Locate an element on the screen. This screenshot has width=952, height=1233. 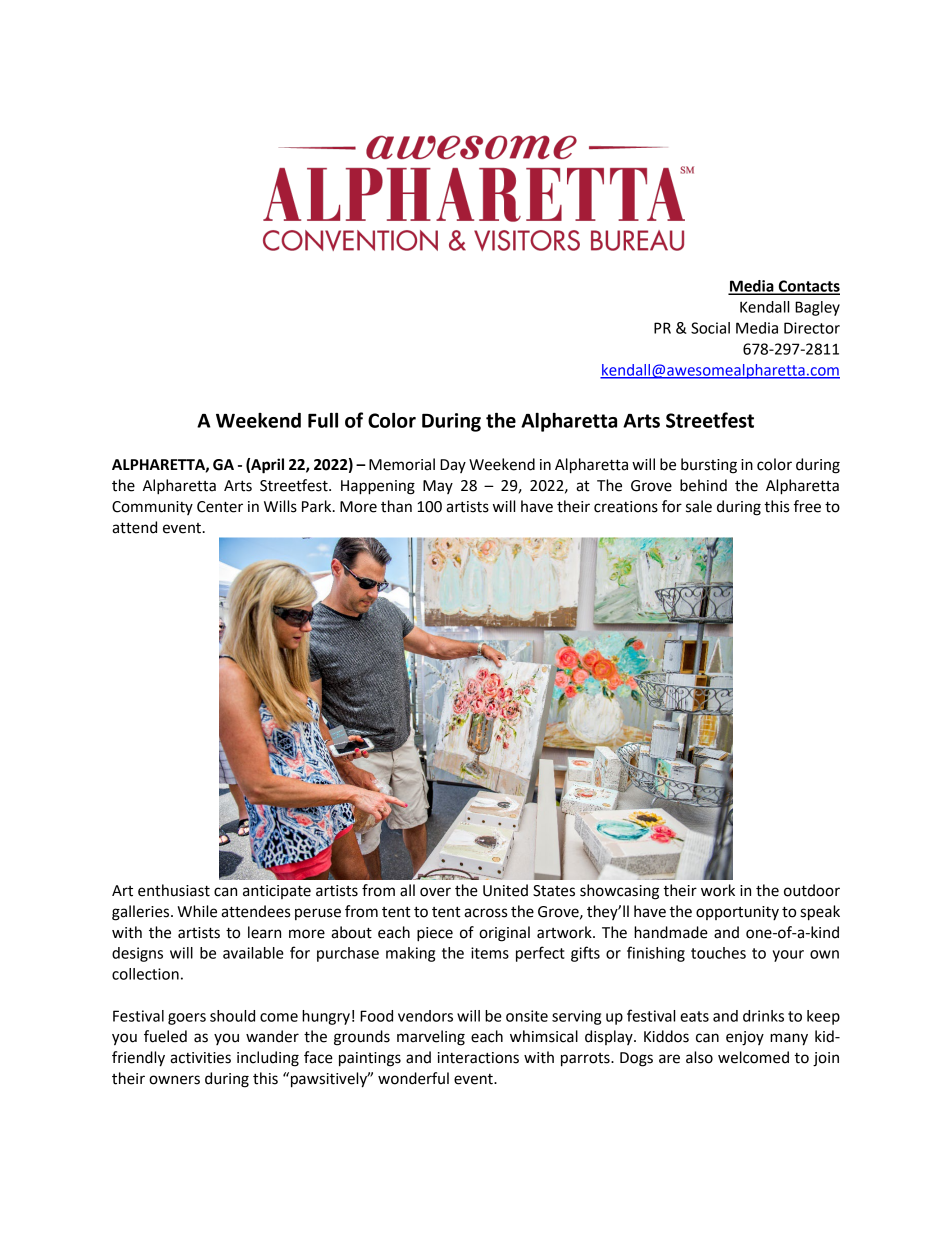
Social is located at coordinates (710, 328).
